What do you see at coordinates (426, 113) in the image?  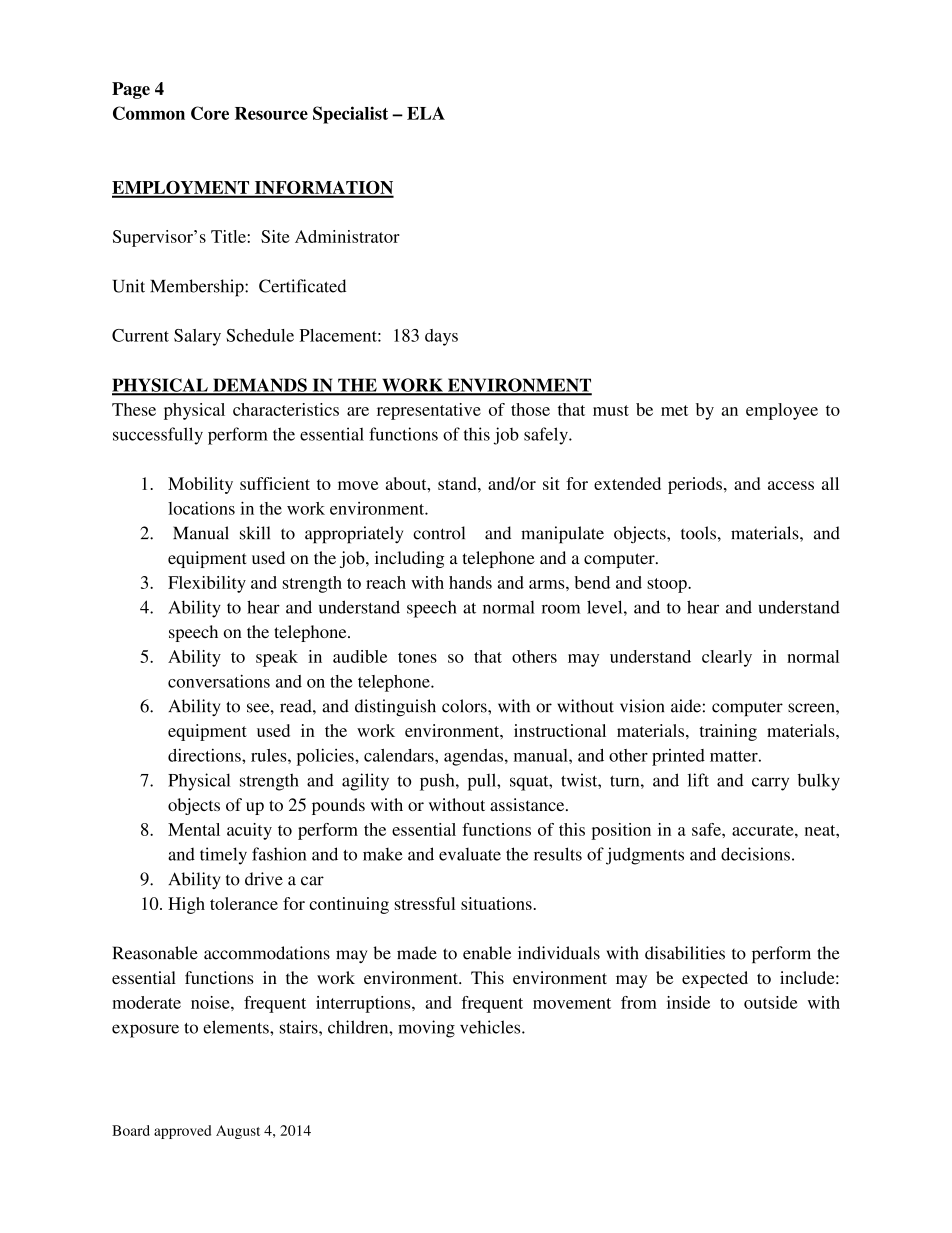 I see `ELA` at bounding box center [426, 113].
